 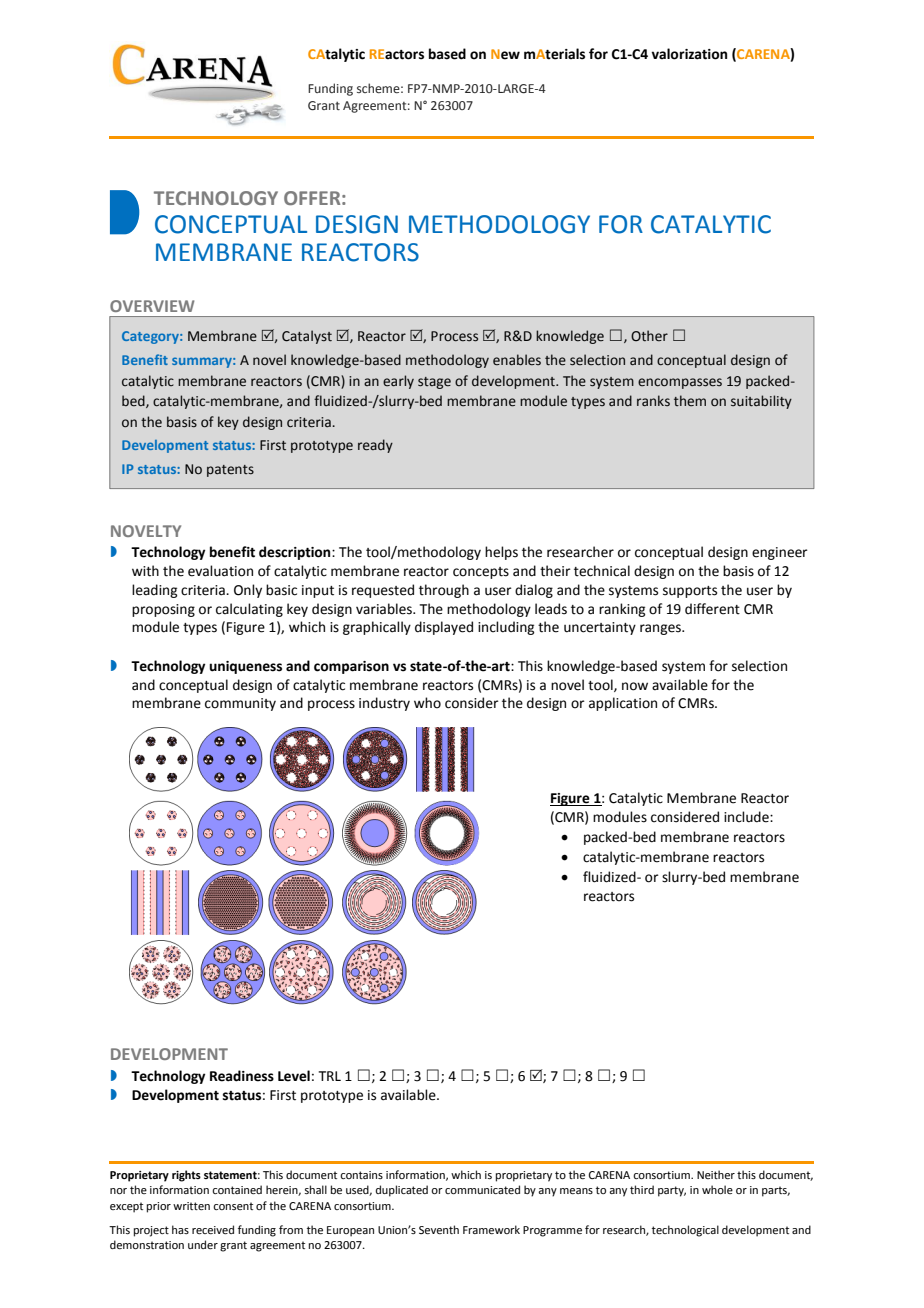 What do you see at coordinates (245, 667) in the screenshot?
I see `uniqueness` at bounding box center [245, 667].
